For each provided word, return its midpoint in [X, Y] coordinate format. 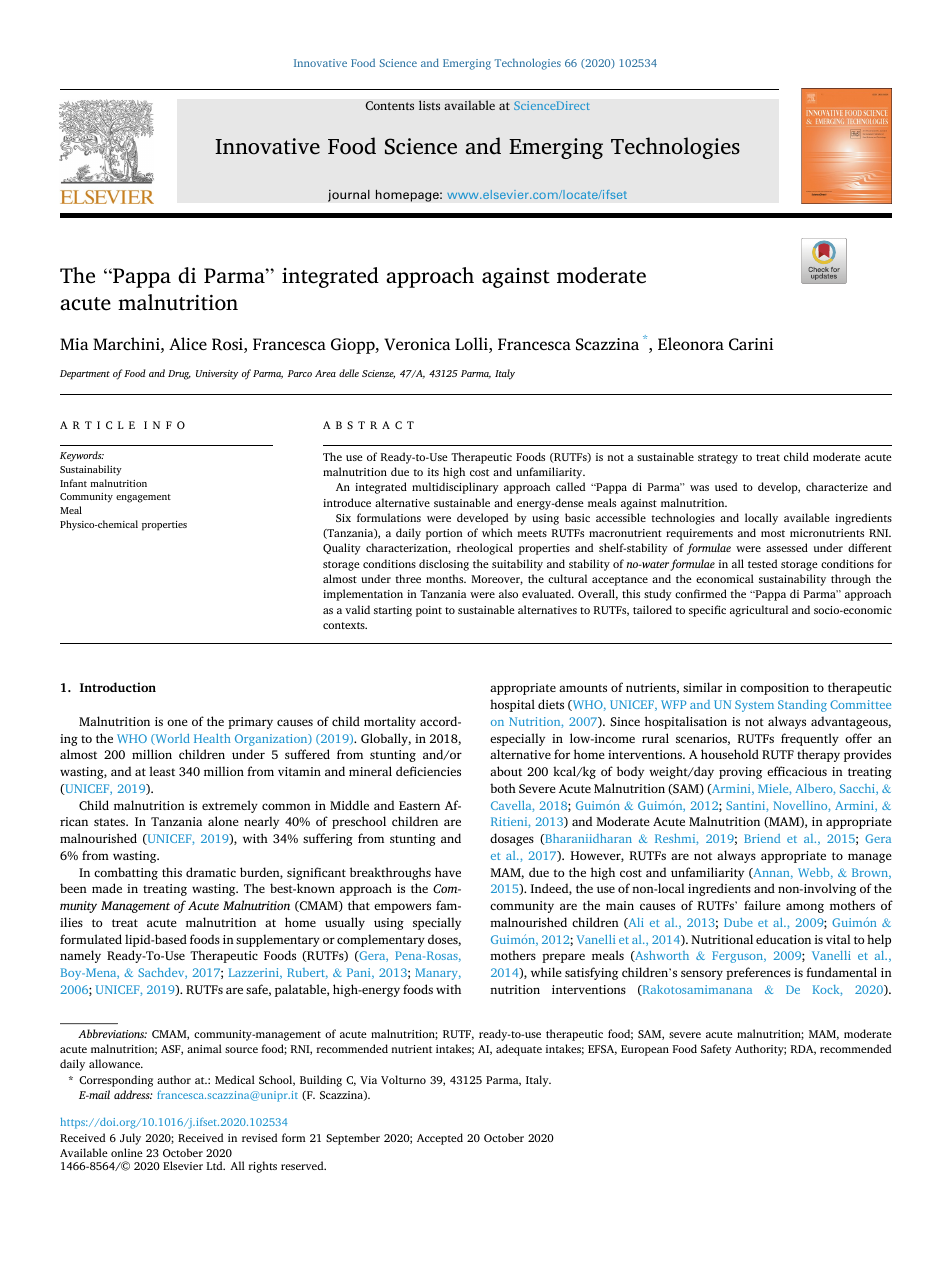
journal [349, 195]
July [130, 1139]
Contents [389, 106]
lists [429, 105]
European [645, 1050]
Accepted [440, 1139]
